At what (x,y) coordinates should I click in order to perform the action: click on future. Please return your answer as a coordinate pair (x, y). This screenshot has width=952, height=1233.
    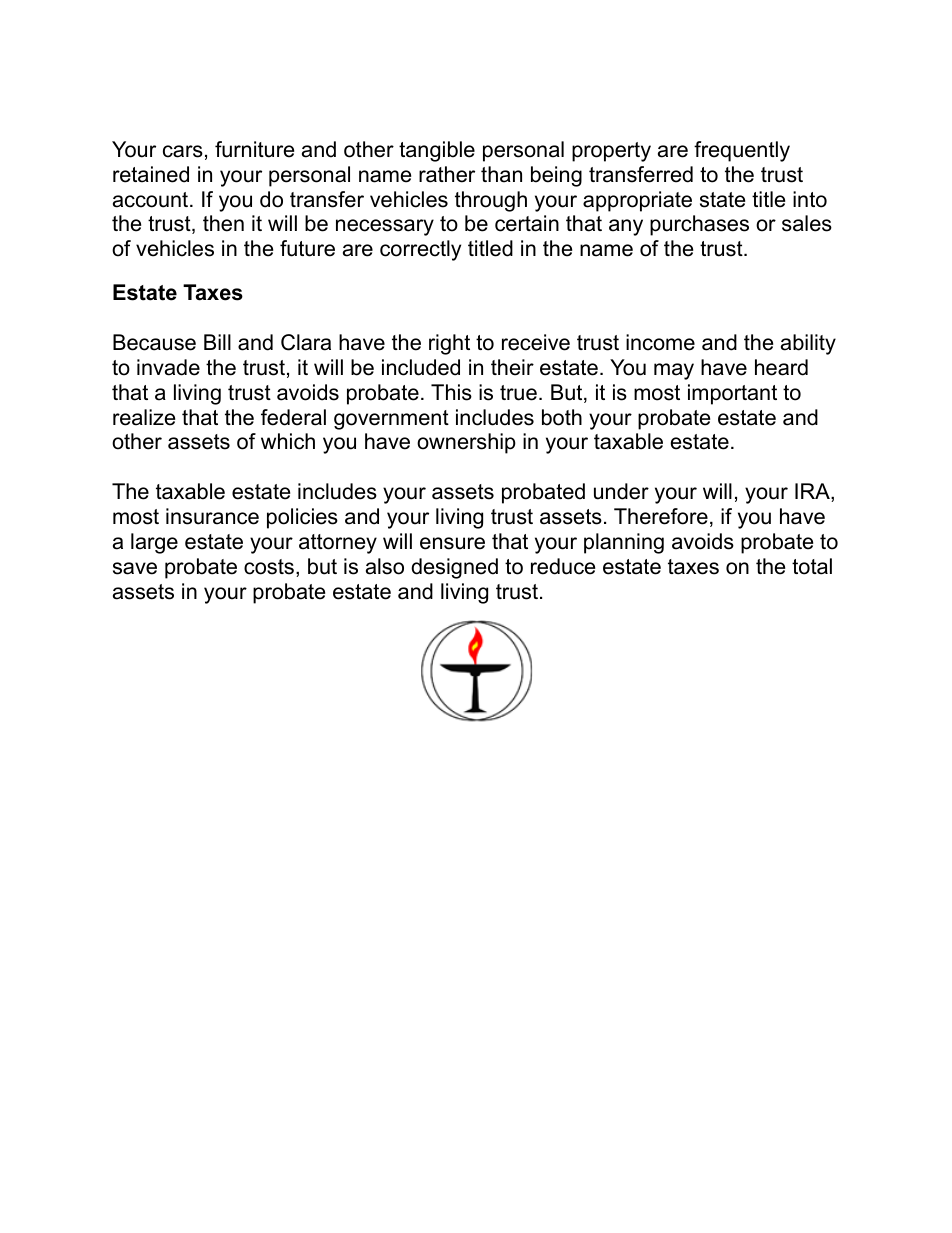
    Looking at the image, I should click on (307, 248).
